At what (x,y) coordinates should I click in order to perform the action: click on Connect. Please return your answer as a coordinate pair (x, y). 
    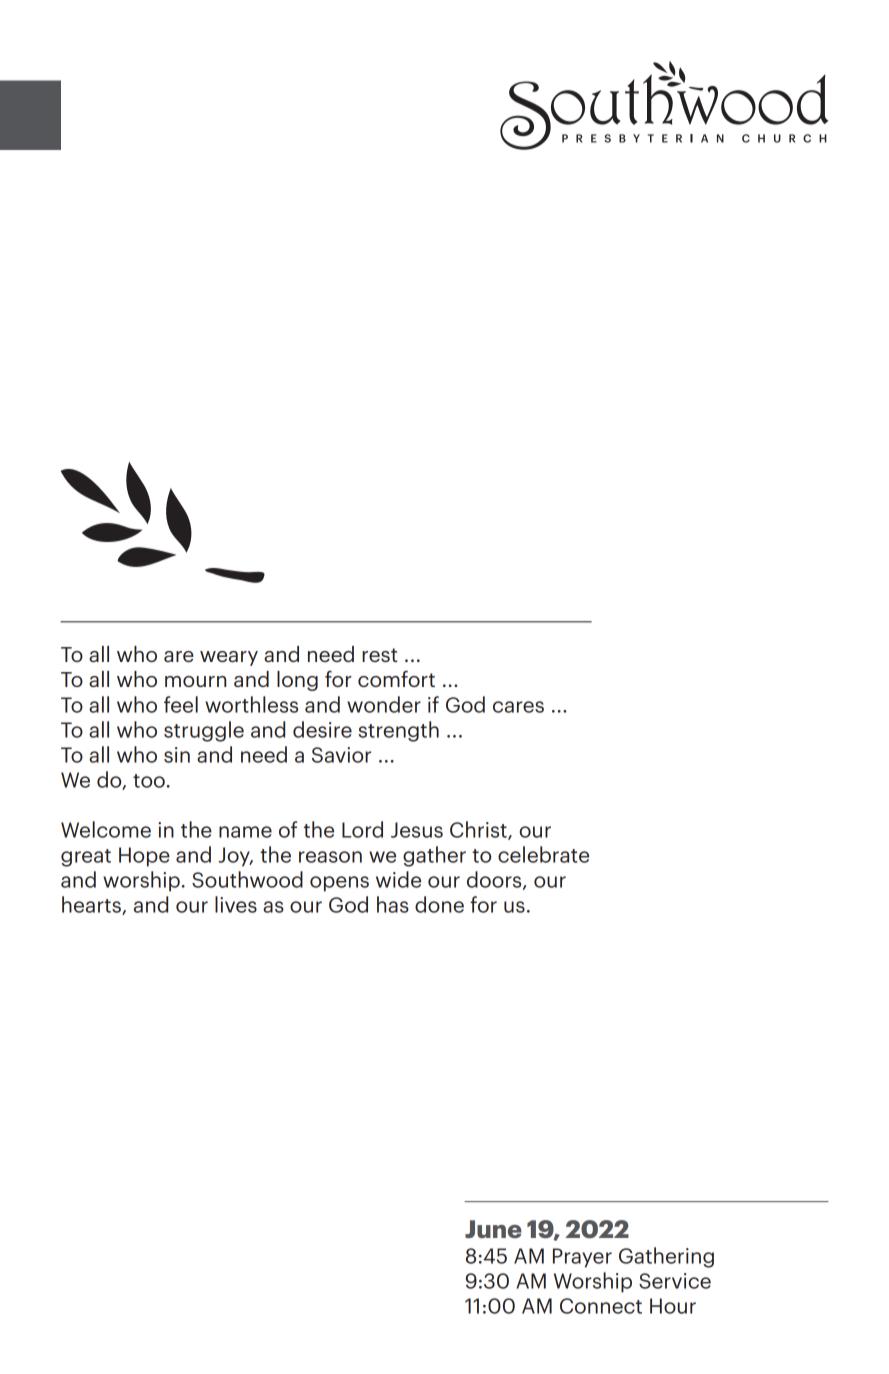
    Looking at the image, I should click on (601, 1306).
